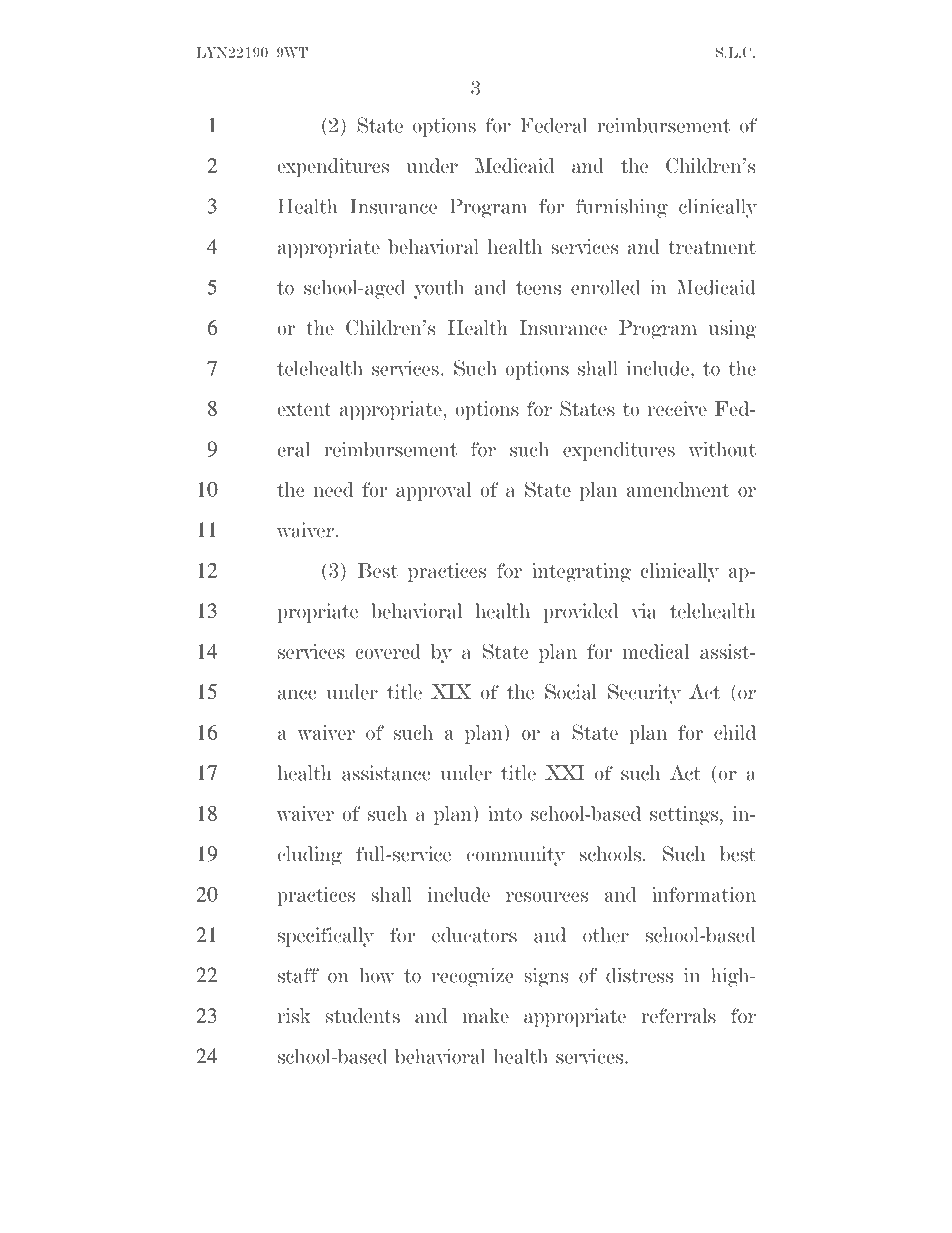 The width and height of the screenshot is (952, 1233). What do you see at coordinates (677, 408) in the screenshot?
I see `receive` at bounding box center [677, 408].
